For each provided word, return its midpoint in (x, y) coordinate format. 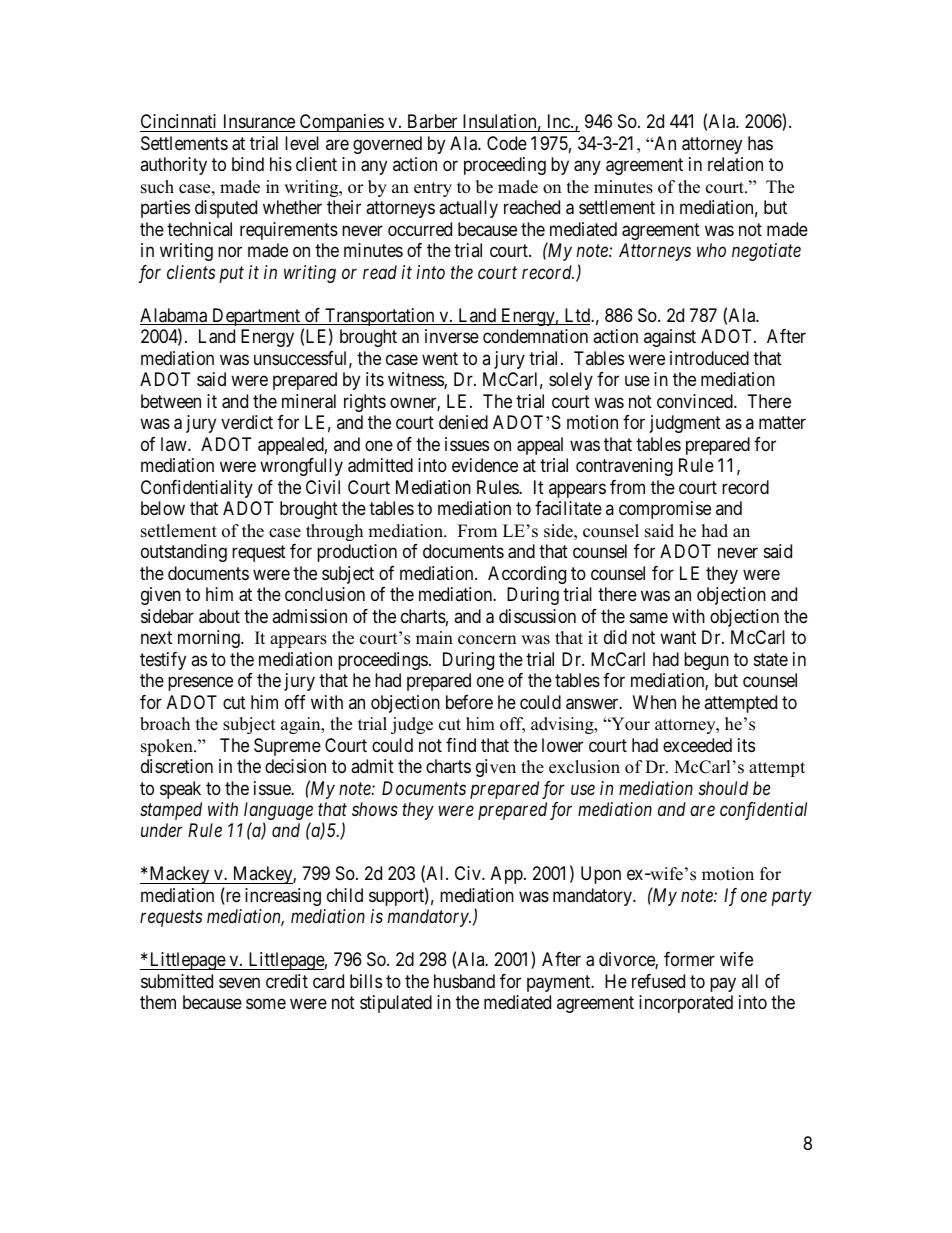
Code (507, 143)
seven (239, 982)
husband (464, 981)
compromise (665, 510)
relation (735, 164)
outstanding (184, 553)
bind (248, 164)
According (527, 575)
